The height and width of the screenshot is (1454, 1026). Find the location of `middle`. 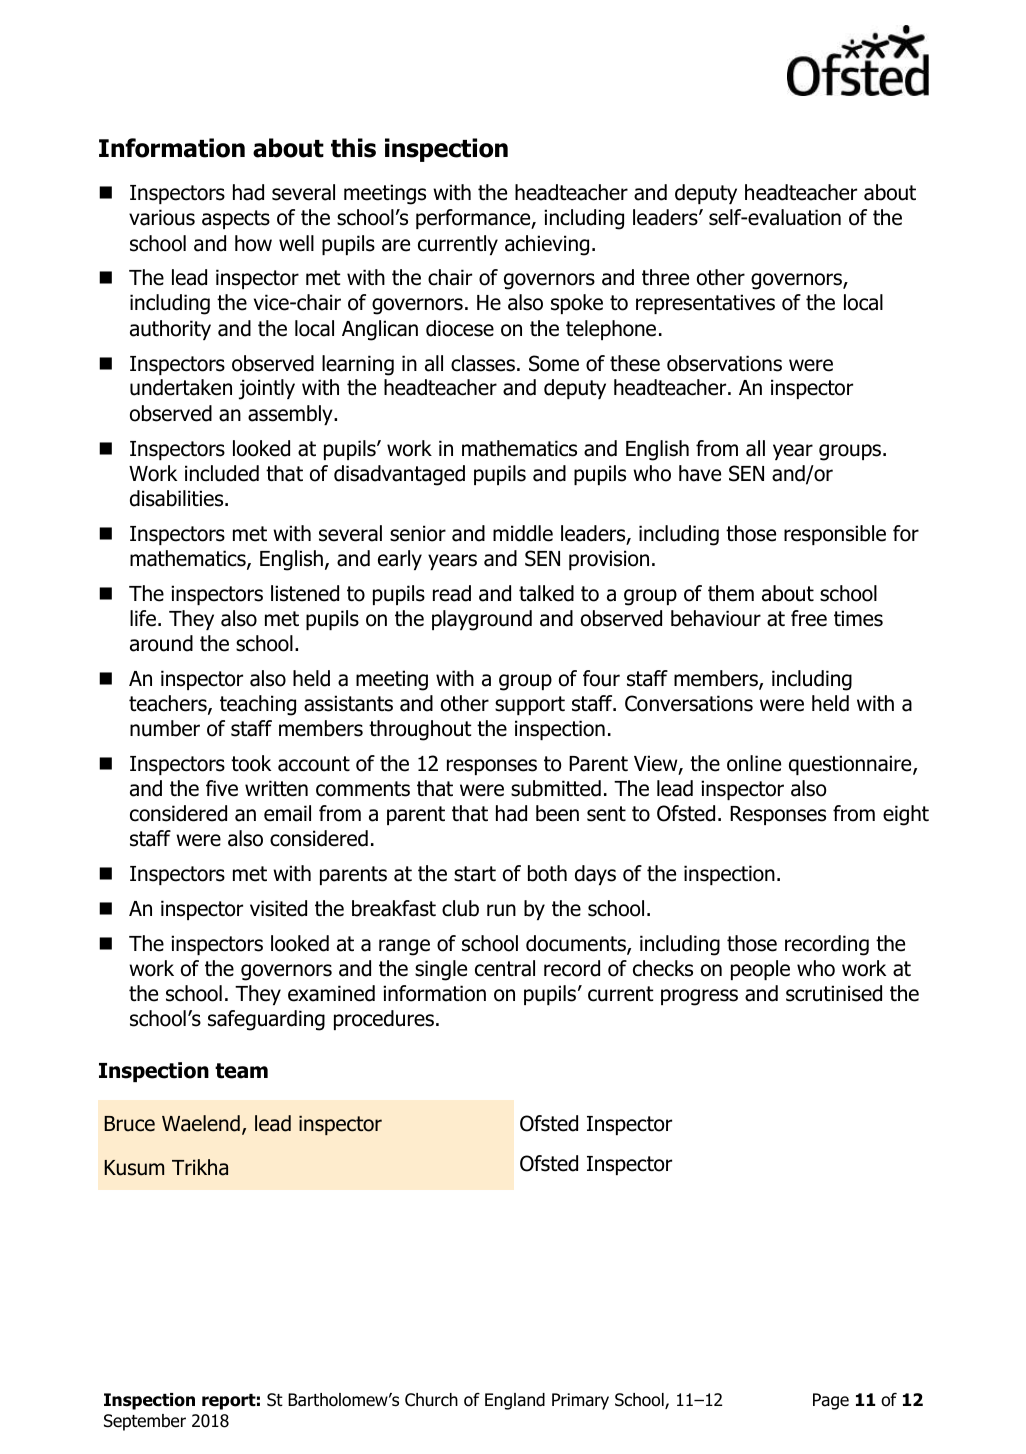

middle is located at coordinates (523, 533).
